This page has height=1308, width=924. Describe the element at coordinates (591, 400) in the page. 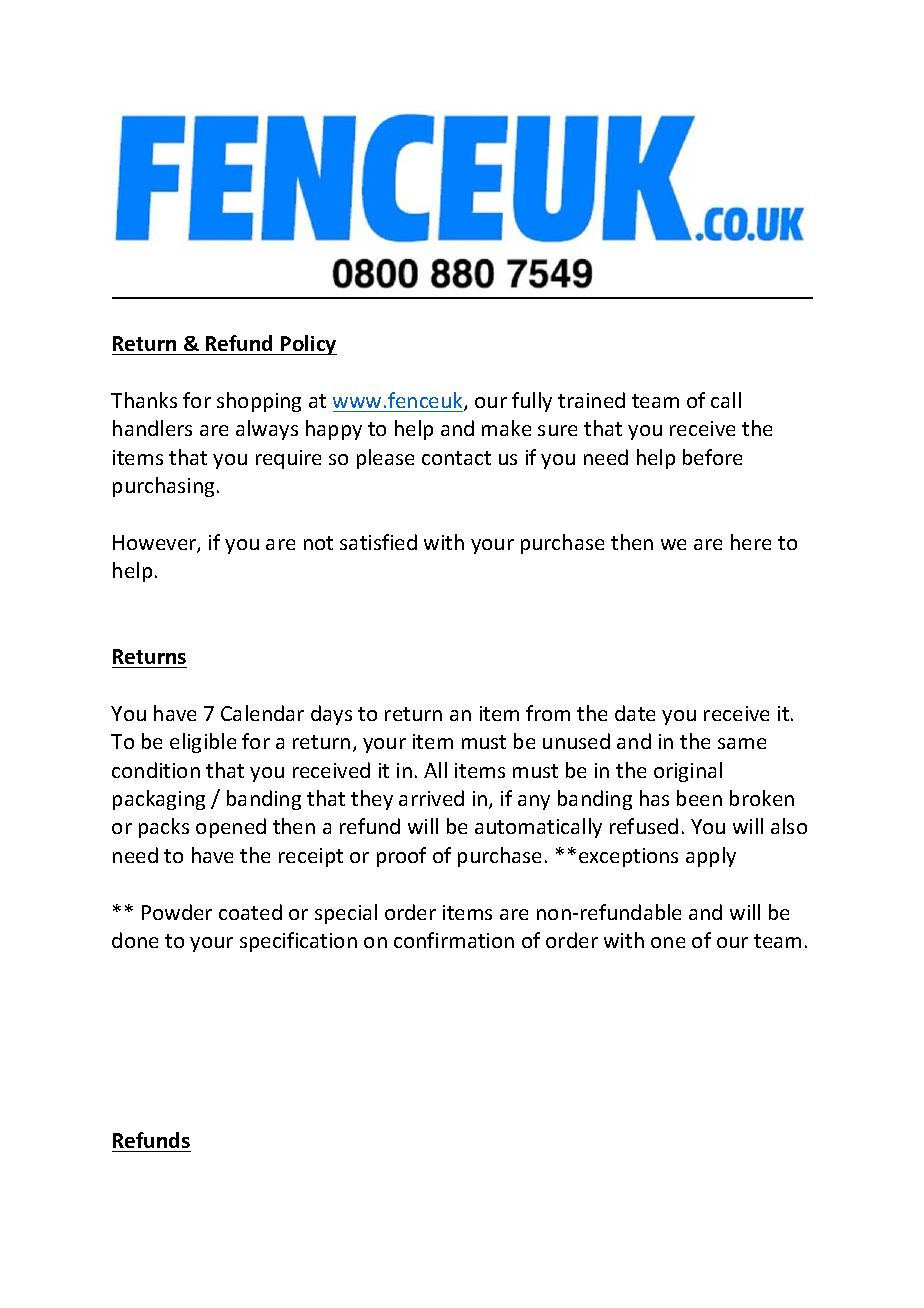

I see `trained` at that location.
